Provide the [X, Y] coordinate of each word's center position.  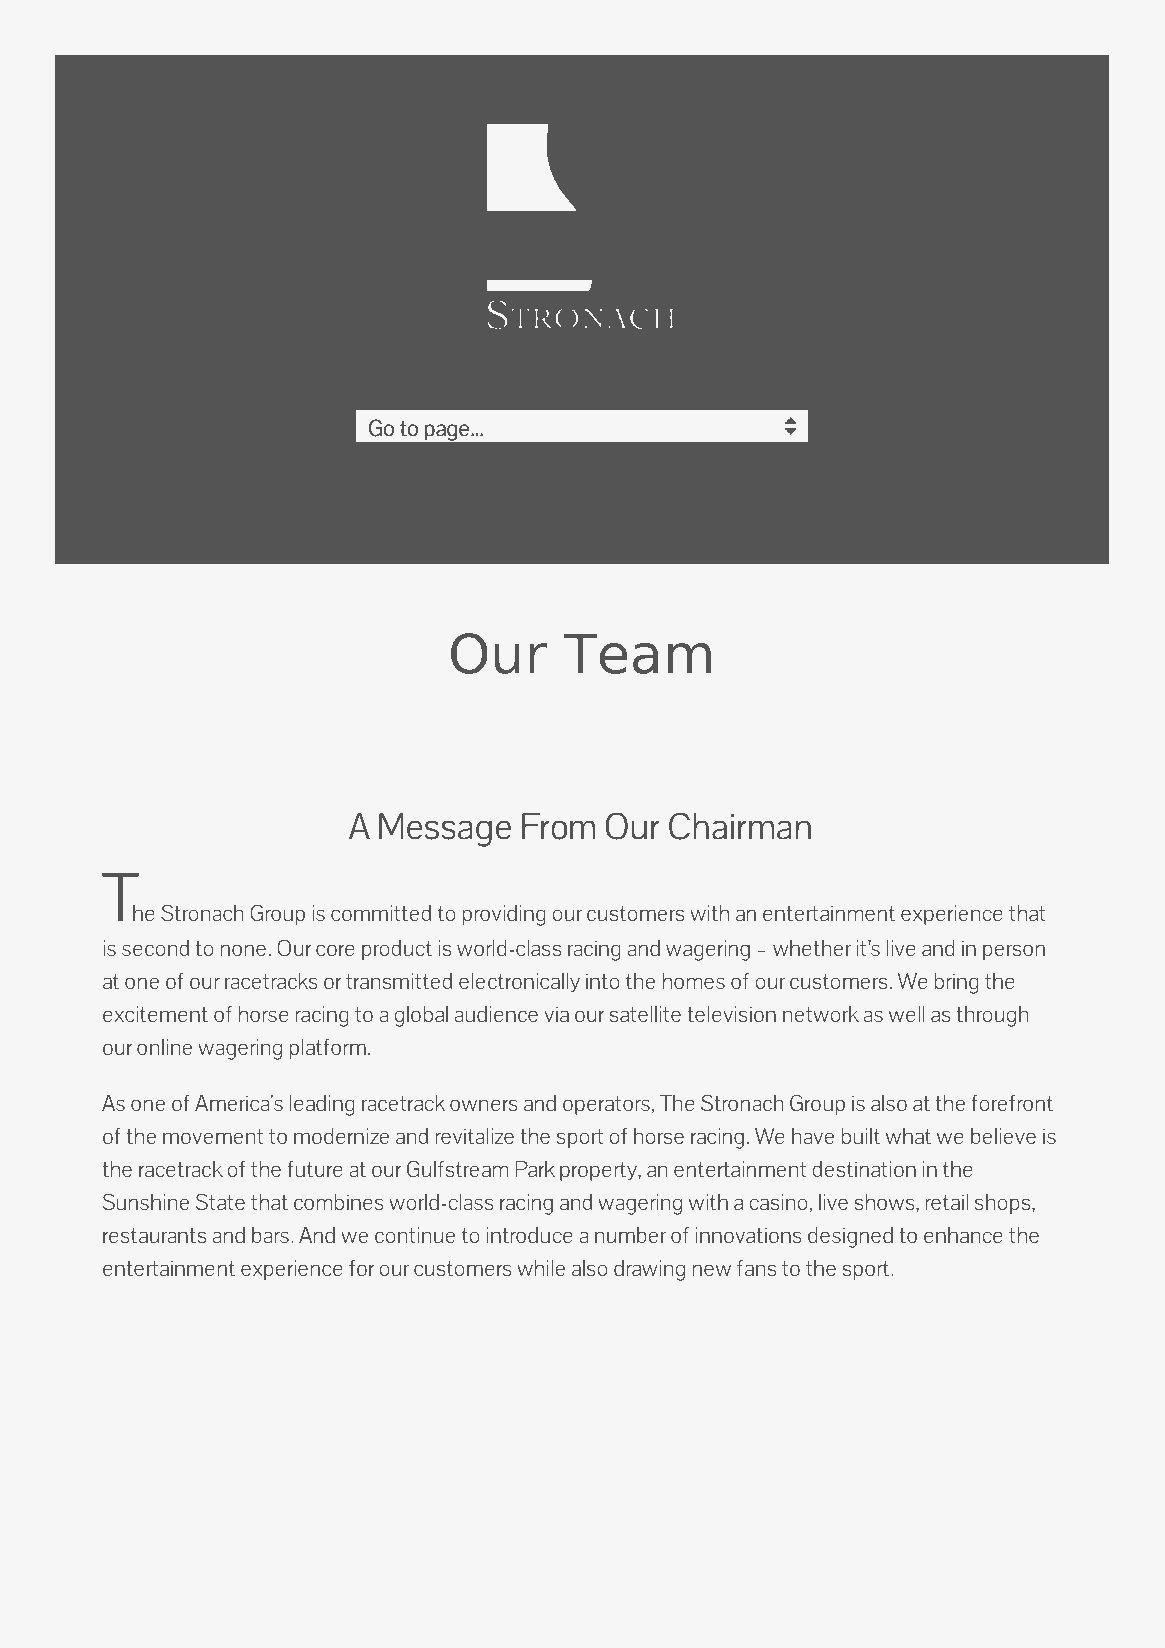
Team [637, 654]
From [558, 826]
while [541, 1268]
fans [756, 1268]
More [178, 1324]
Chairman [740, 826]
